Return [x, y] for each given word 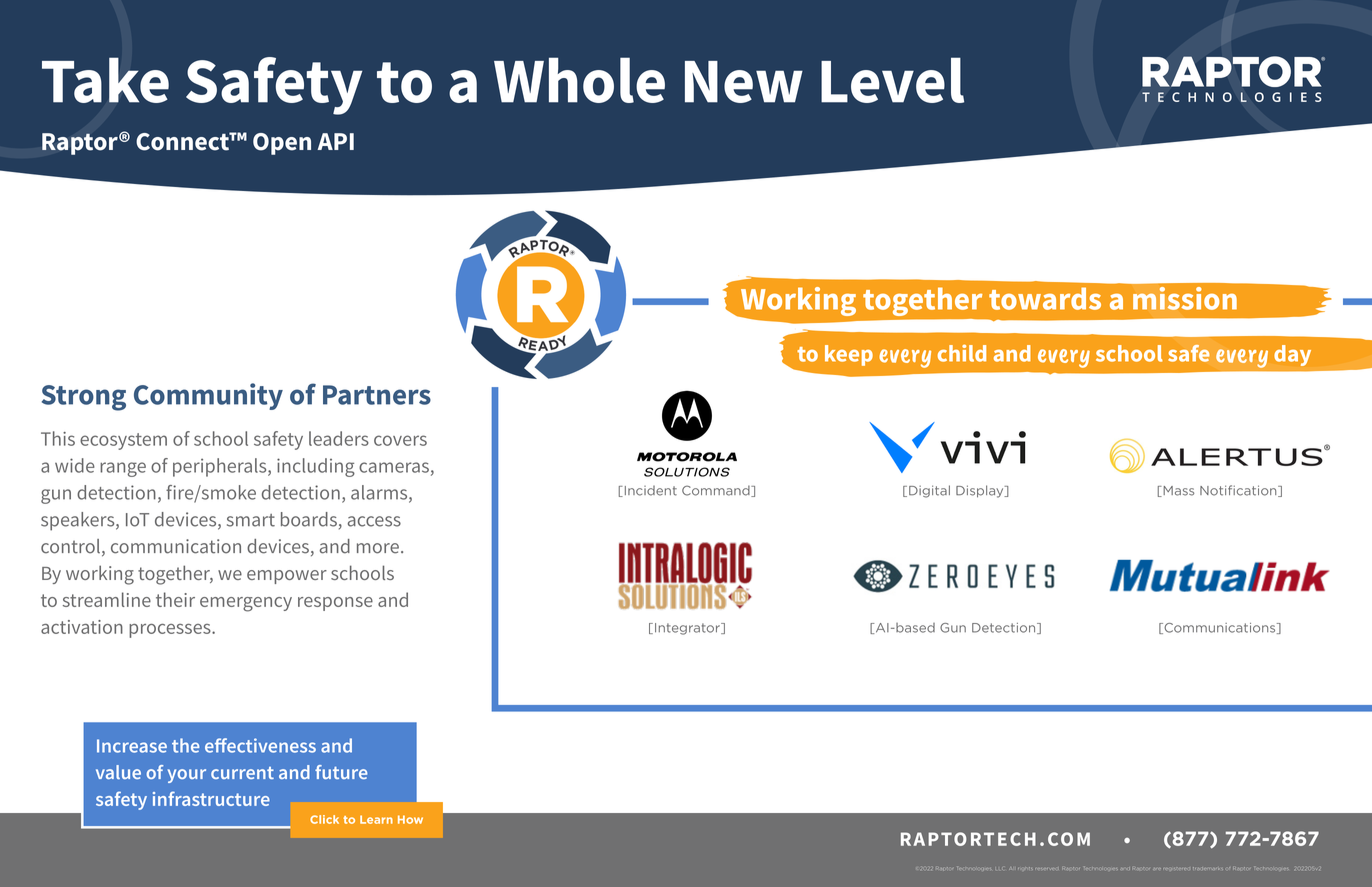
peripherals [221, 467]
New [744, 82]
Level [892, 80]
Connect [183, 141]
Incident [649, 491]
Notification [1239, 491]
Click [324, 819]
